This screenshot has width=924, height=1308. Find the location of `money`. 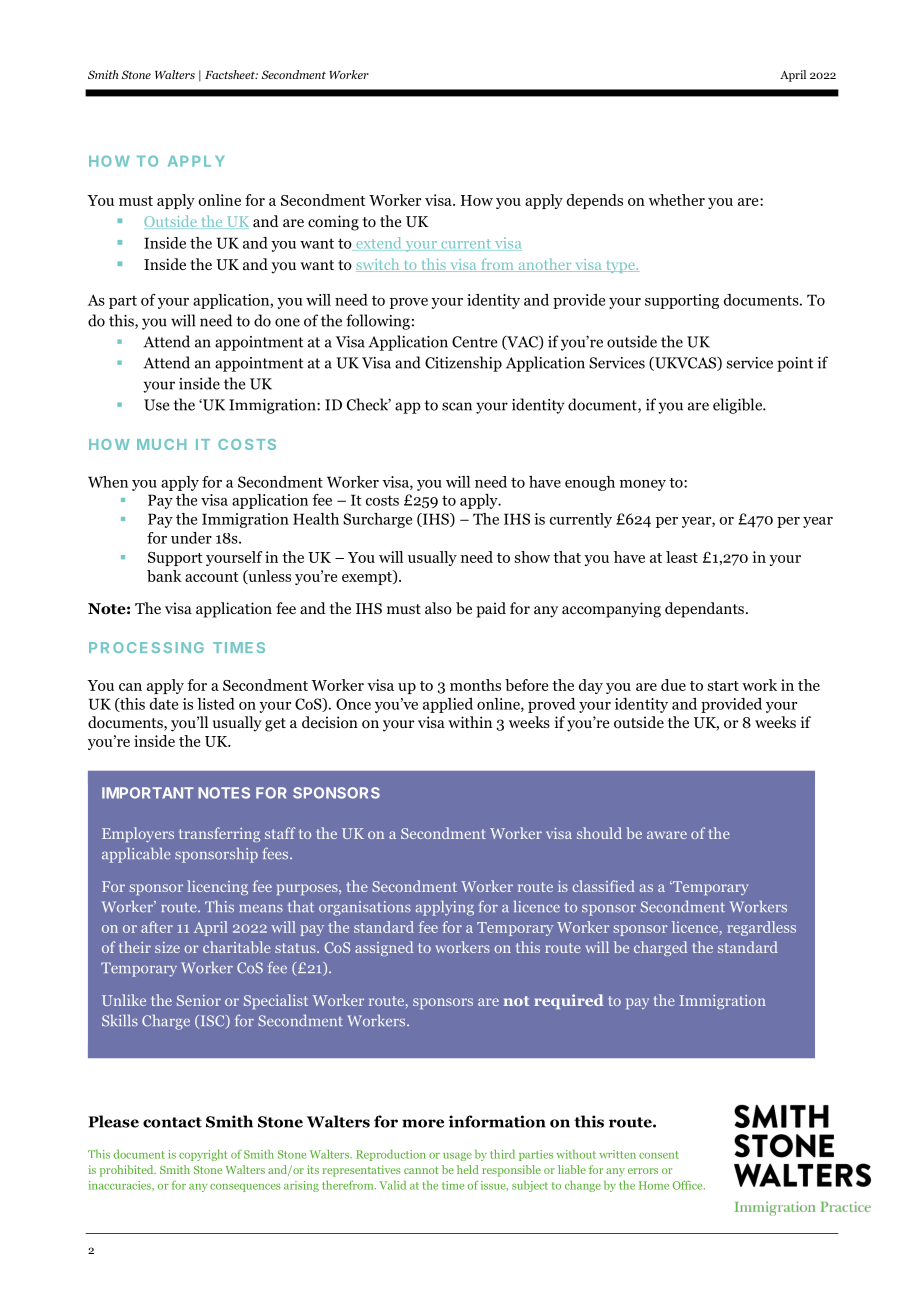

money is located at coordinates (643, 485).
